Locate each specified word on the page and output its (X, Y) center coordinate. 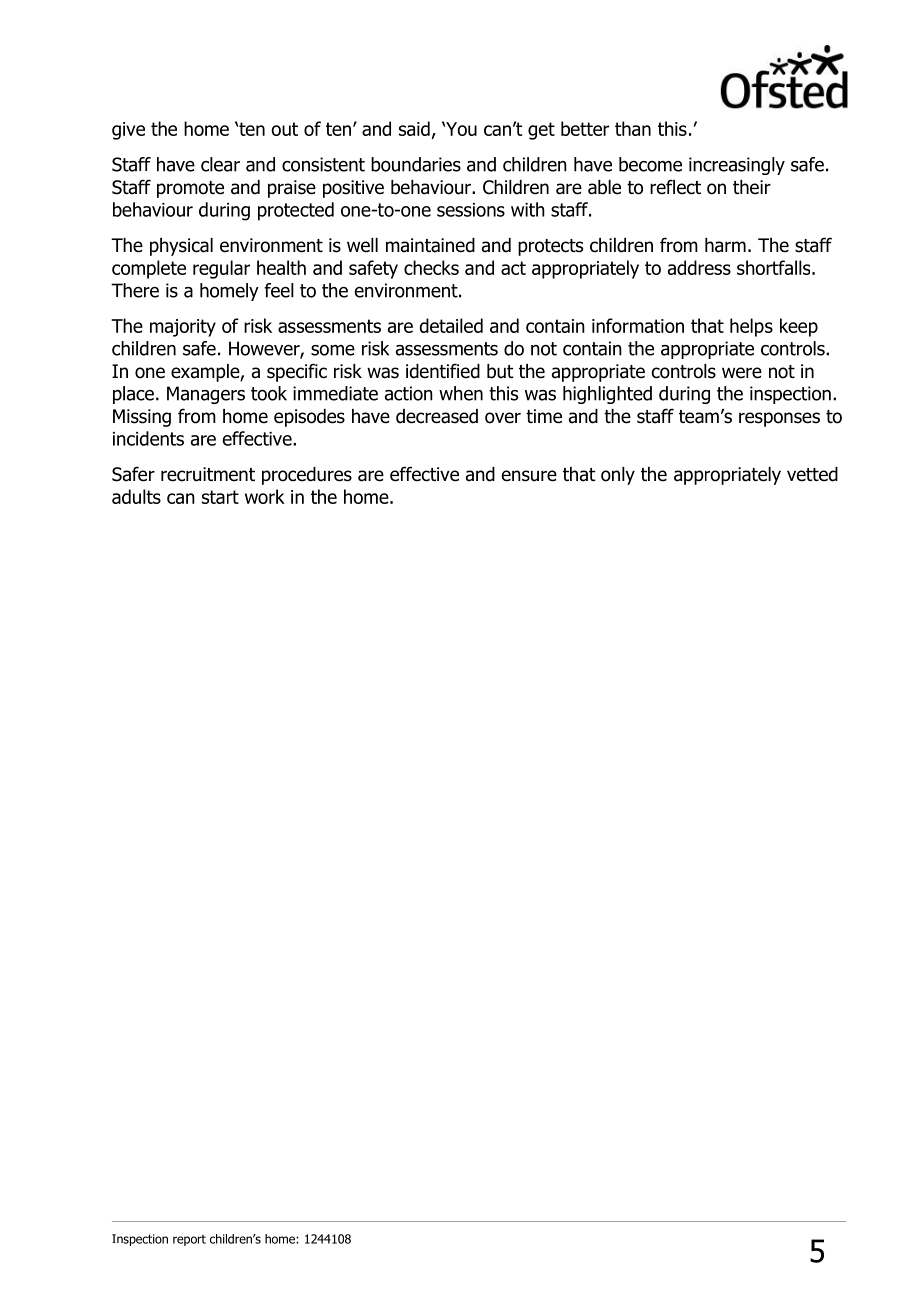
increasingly (737, 166)
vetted (812, 474)
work (265, 496)
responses (779, 419)
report (189, 1240)
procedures (307, 476)
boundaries (416, 164)
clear (220, 164)
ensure (529, 476)
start (220, 497)
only (618, 476)
